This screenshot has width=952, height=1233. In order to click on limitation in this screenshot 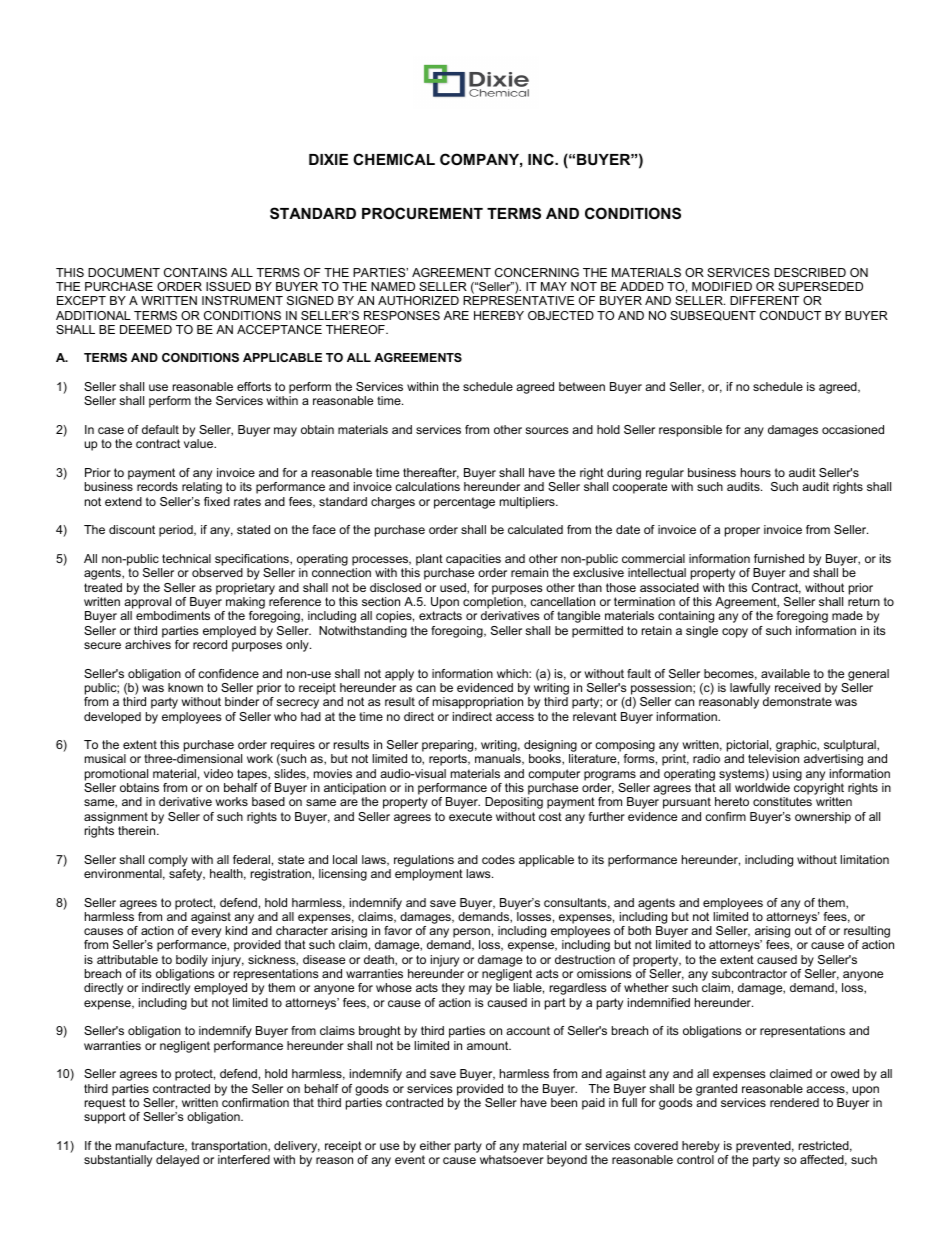, I will do `click(864, 859)`.
